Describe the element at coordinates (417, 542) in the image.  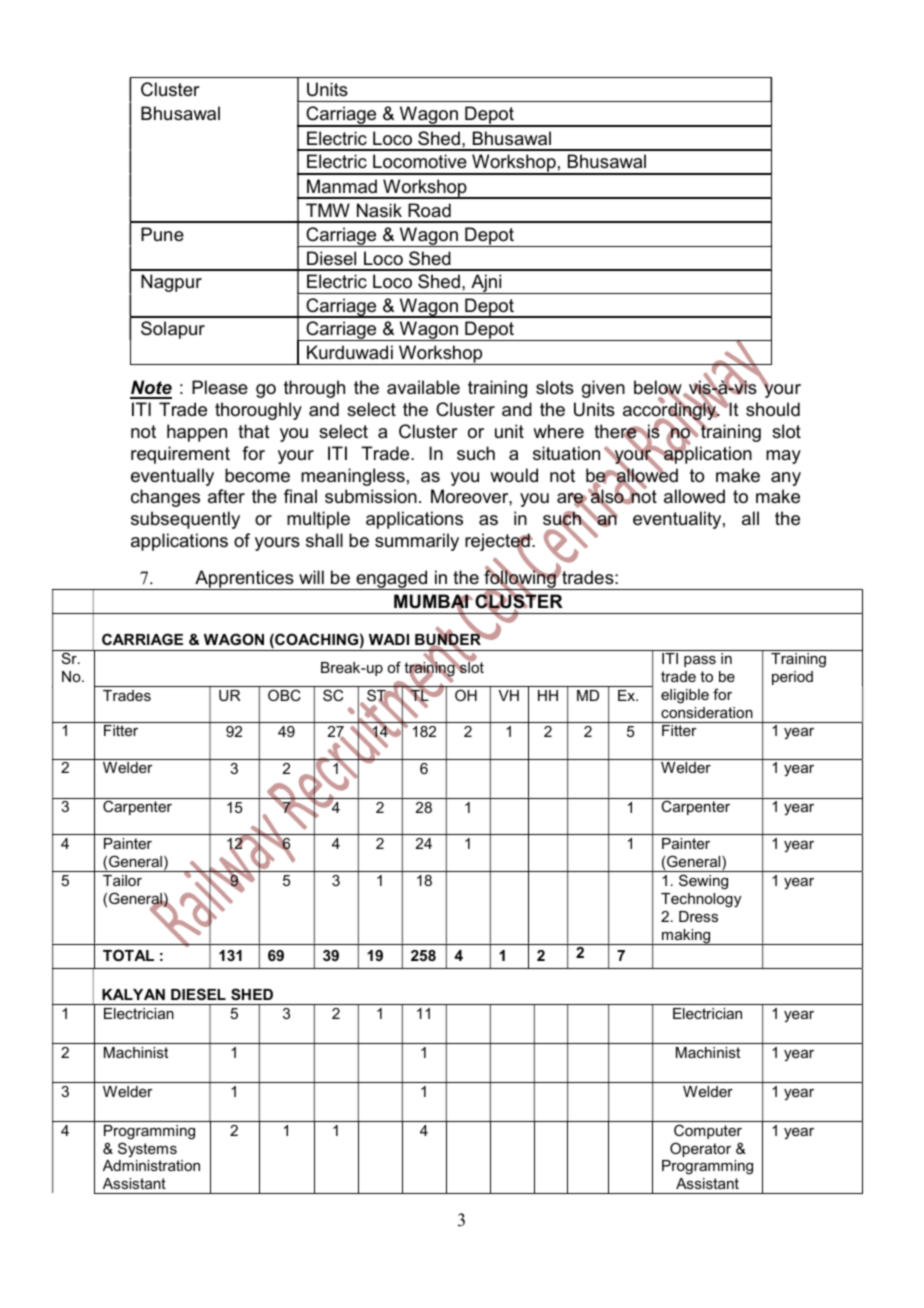
I see `summarily` at that location.
